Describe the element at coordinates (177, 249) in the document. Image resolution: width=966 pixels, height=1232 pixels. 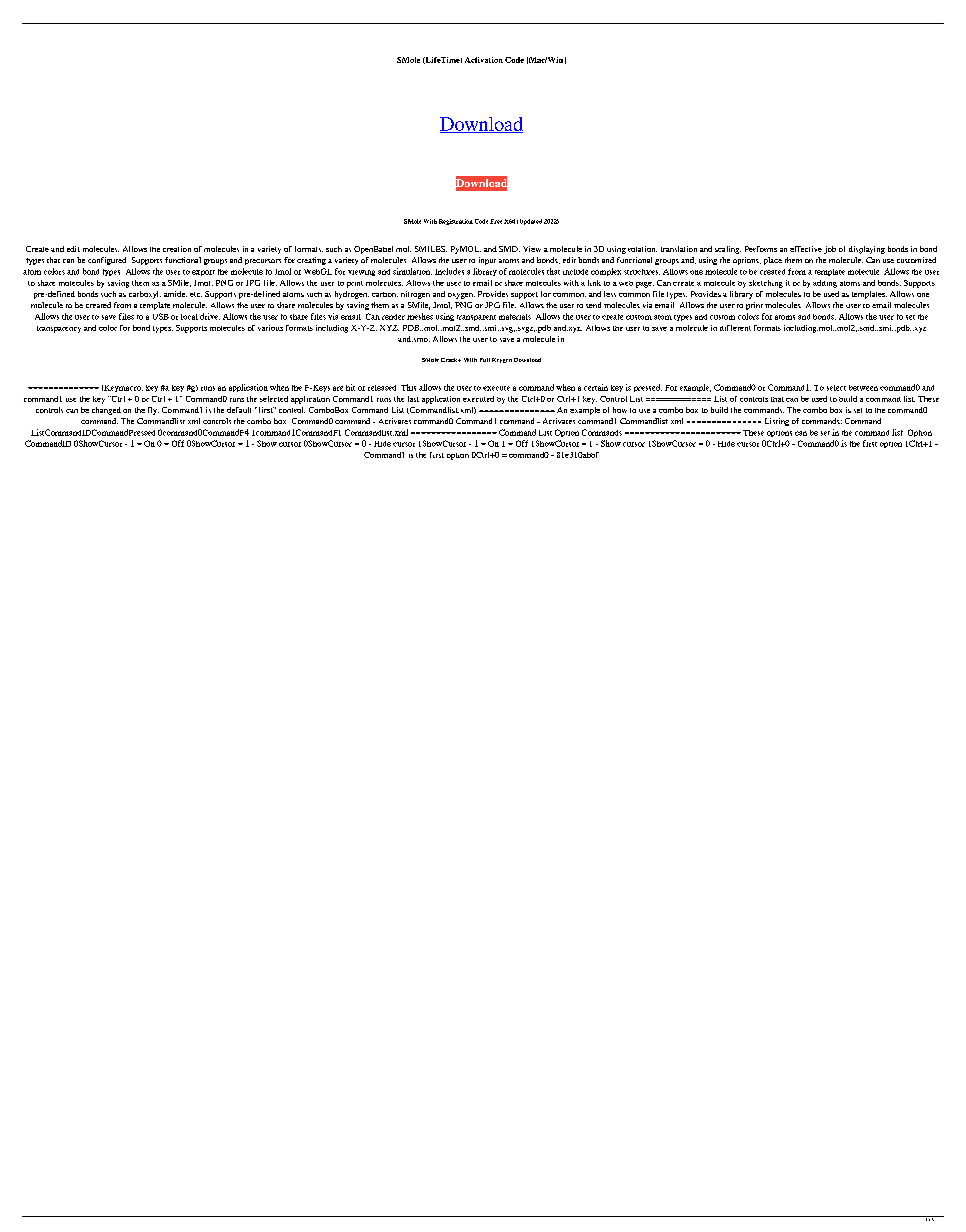
I see `creation` at that location.
